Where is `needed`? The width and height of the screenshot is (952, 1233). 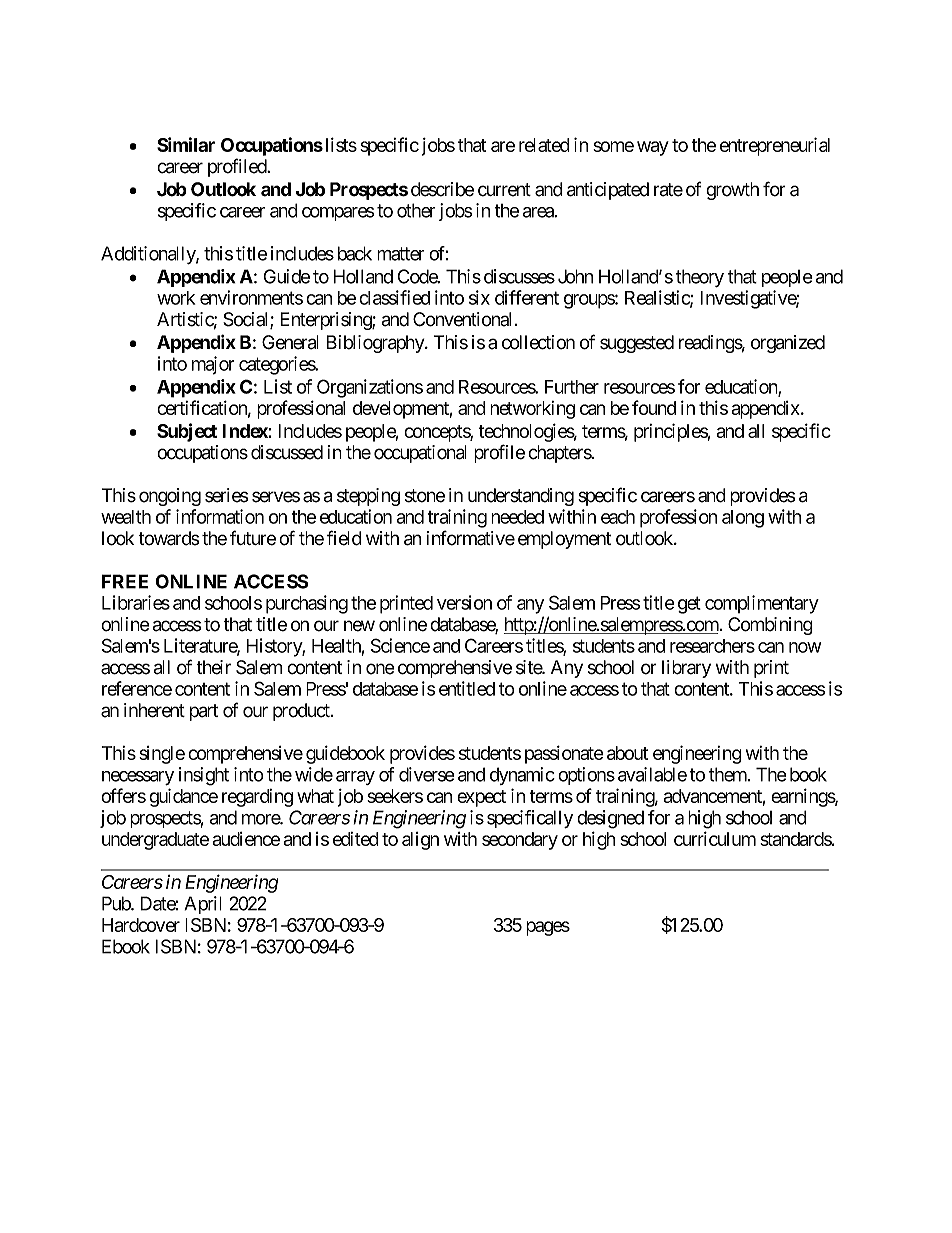
needed is located at coordinates (517, 517).
